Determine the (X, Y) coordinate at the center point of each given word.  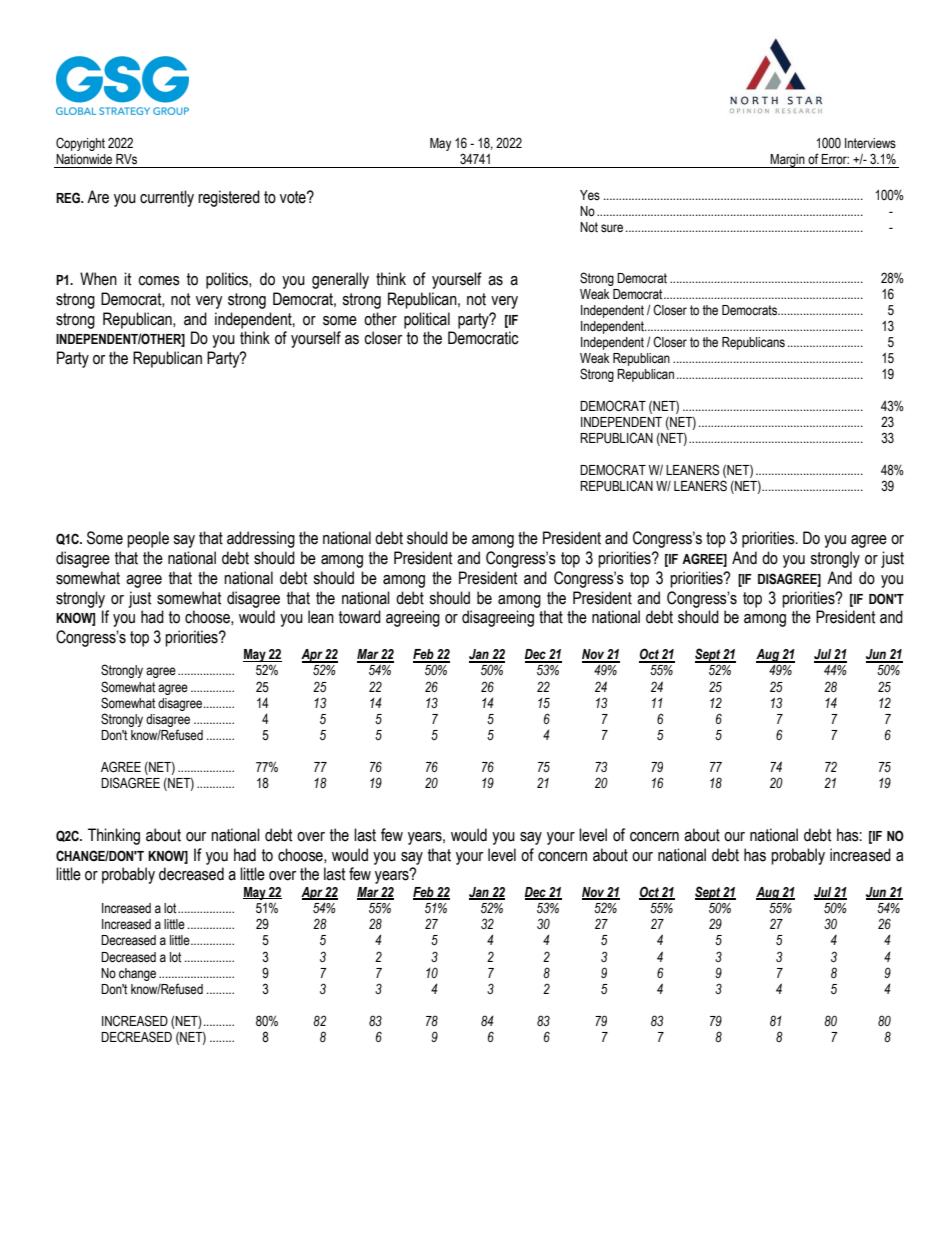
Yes (590, 195)
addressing (261, 539)
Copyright (80, 144)
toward (360, 617)
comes (159, 281)
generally (340, 280)
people (148, 539)
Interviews (870, 143)
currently (167, 198)
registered (229, 198)
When (98, 279)
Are (98, 197)
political (427, 320)
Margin (788, 161)
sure (612, 228)
